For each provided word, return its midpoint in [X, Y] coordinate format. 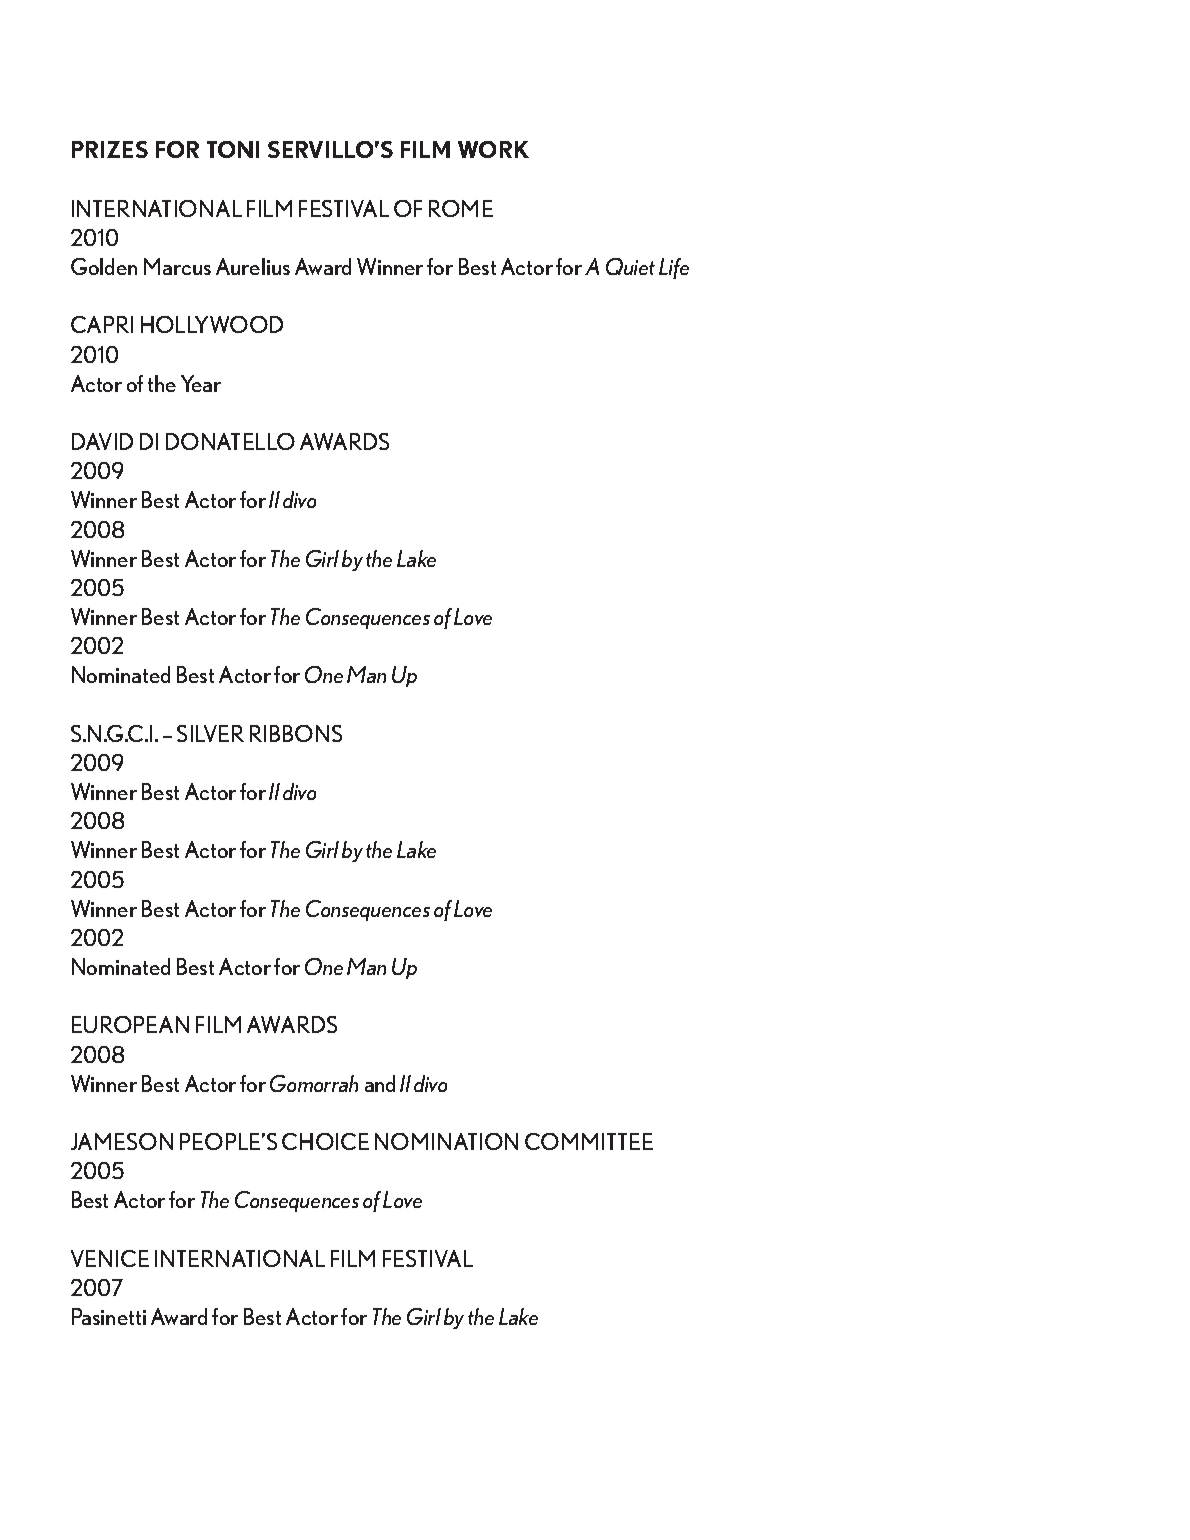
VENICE [110, 1258]
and [380, 1083]
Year [201, 383]
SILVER [210, 733]
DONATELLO [230, 441]
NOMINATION [446, 1141]
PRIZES [110, 149]
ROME [461, 208]
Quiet [630, 266]
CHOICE [325, 1141]
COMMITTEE [589, 1141]
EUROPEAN [130, 1024]
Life [674, 268]
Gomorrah [314, 1083]
